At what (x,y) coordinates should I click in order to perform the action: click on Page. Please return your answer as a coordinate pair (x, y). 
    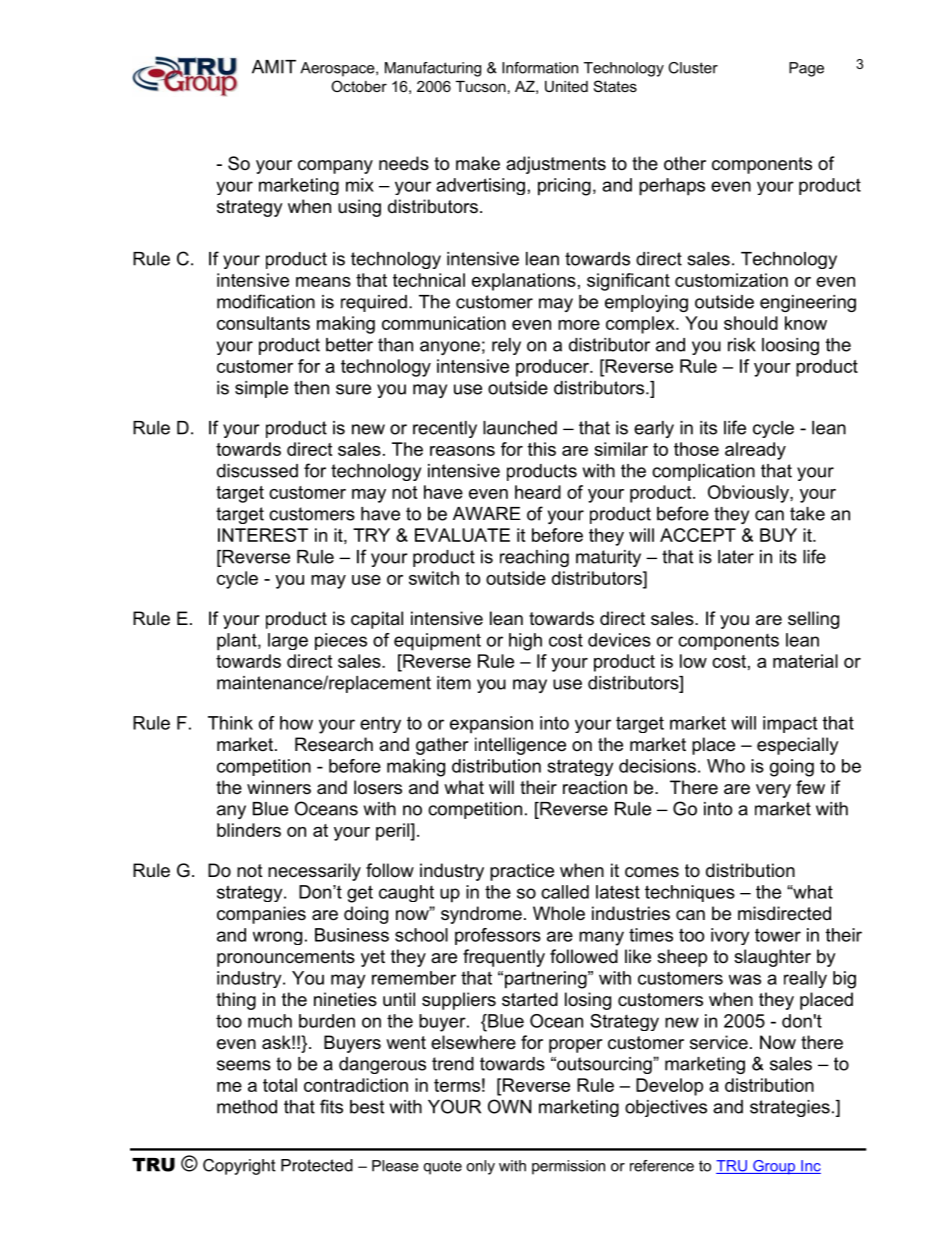
    Looking at the image, I should click on (806, 69).
